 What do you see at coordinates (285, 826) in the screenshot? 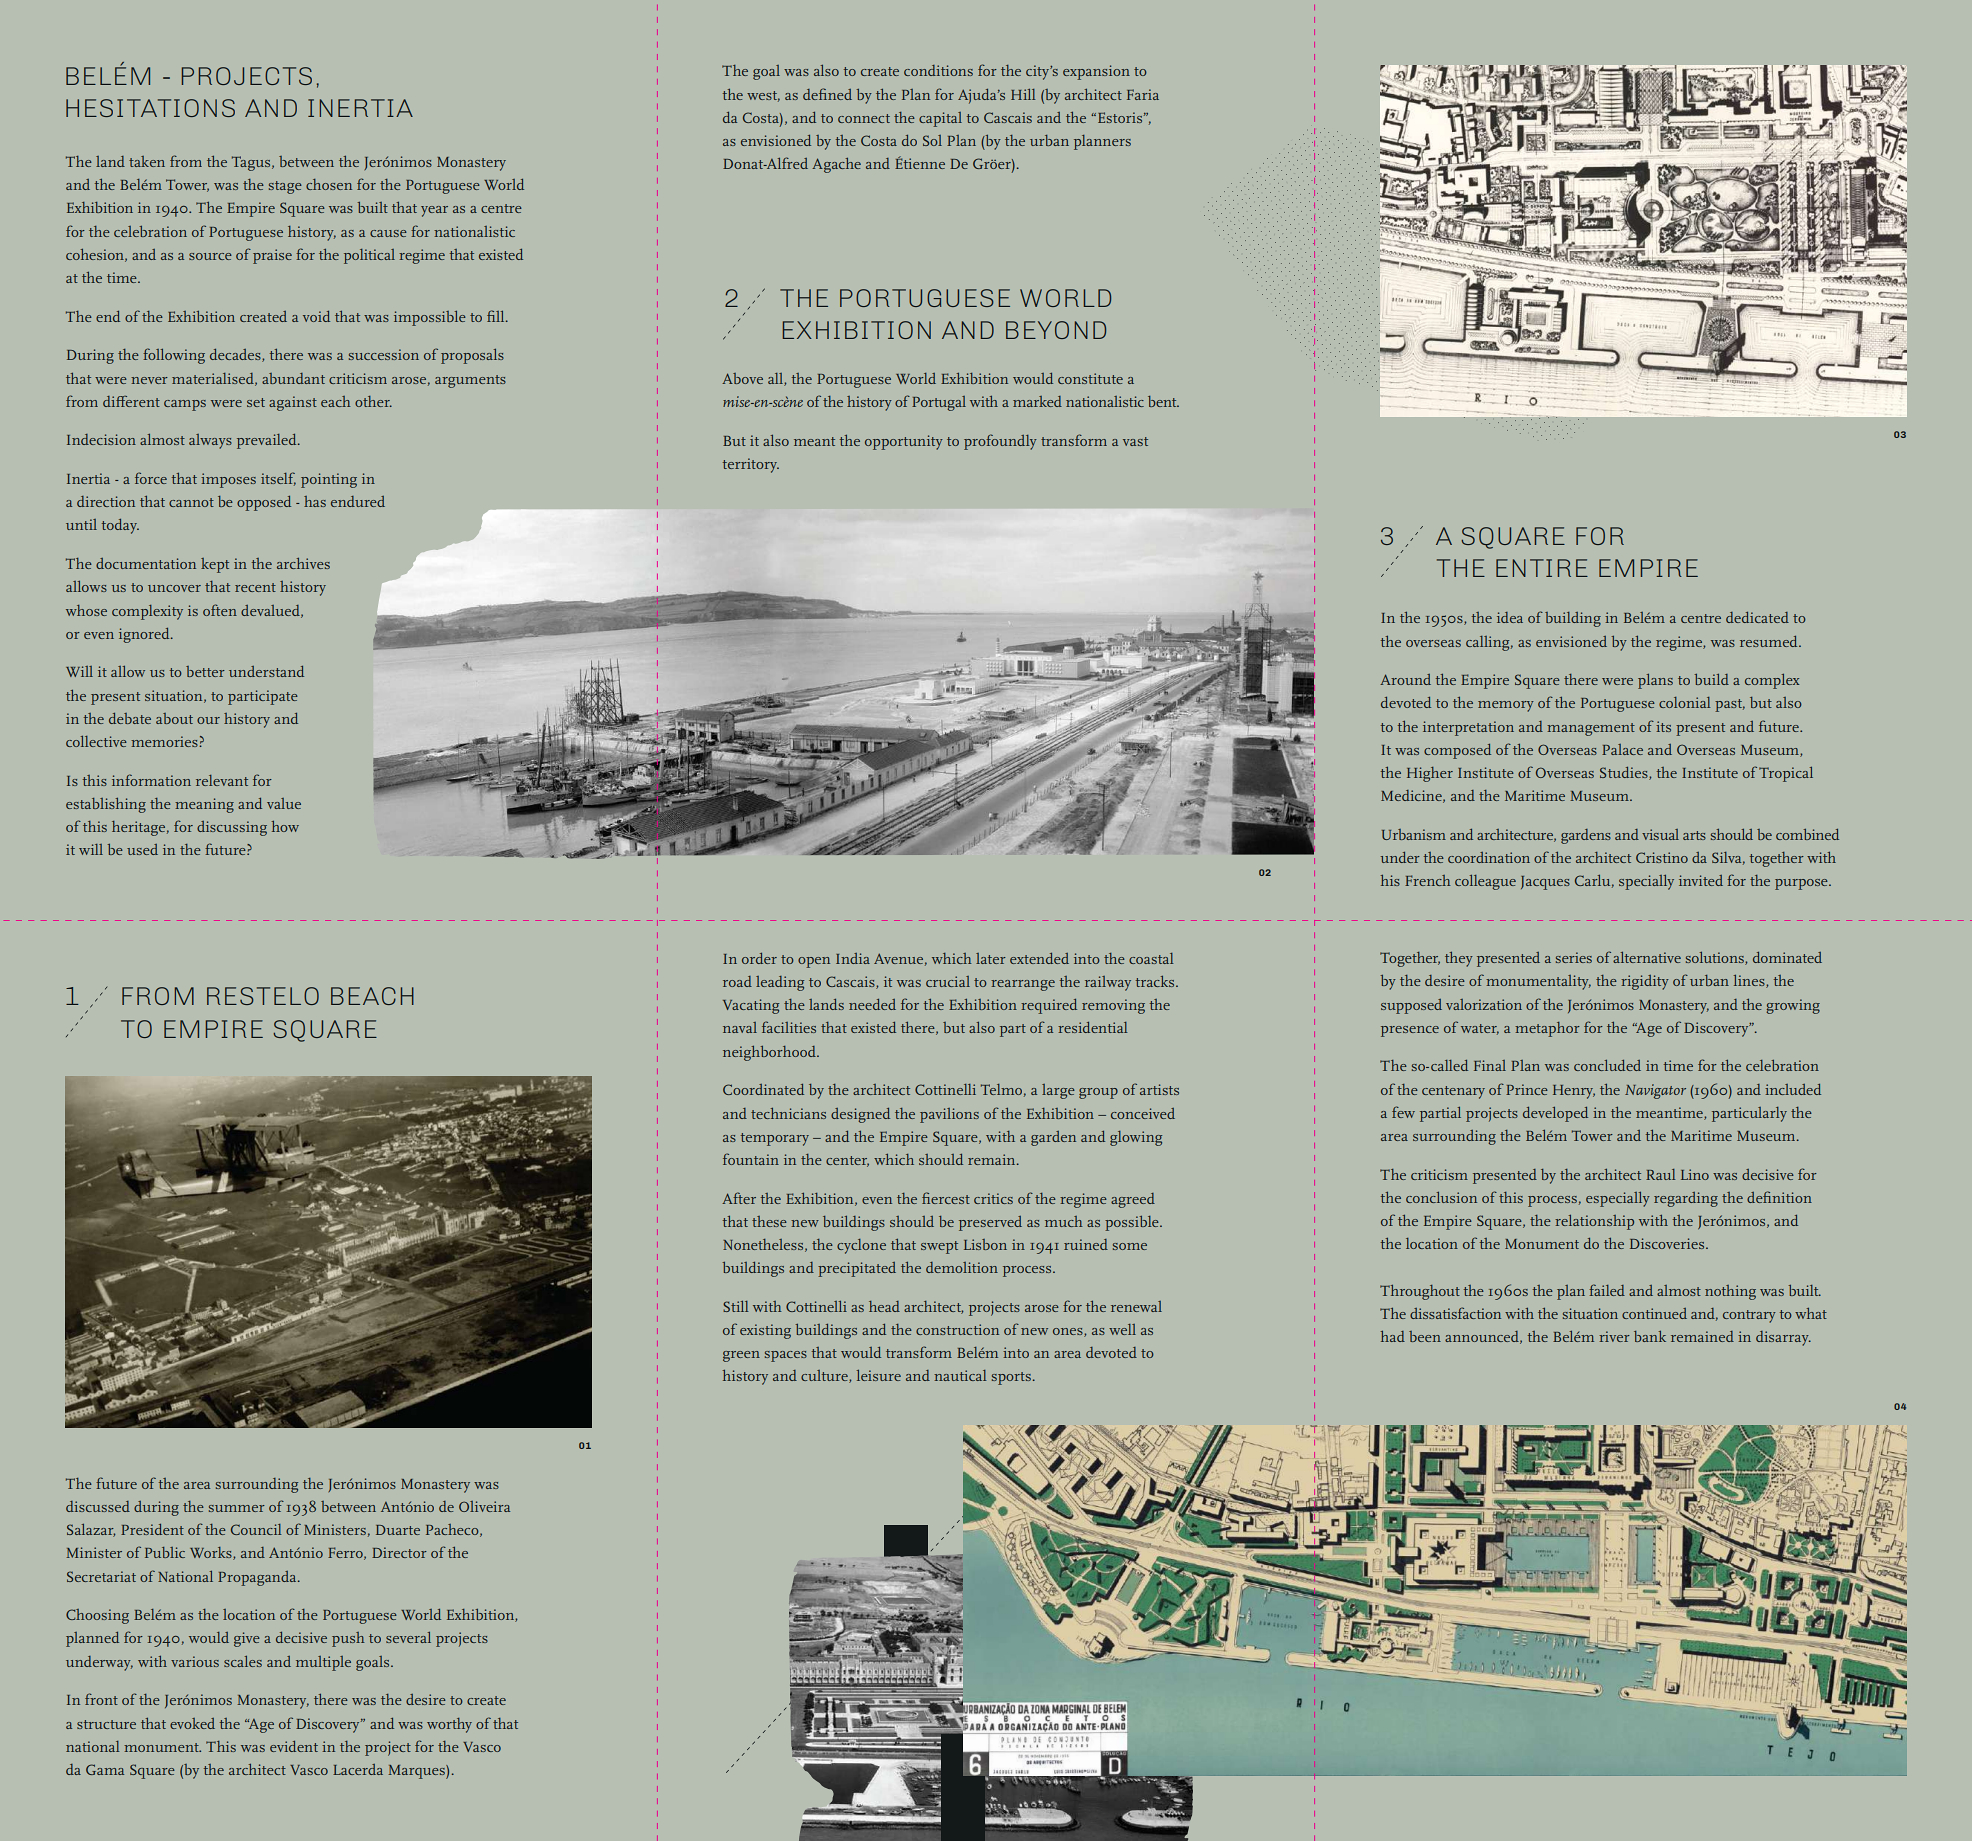
I see `how` at bounding box center [285, 826].
